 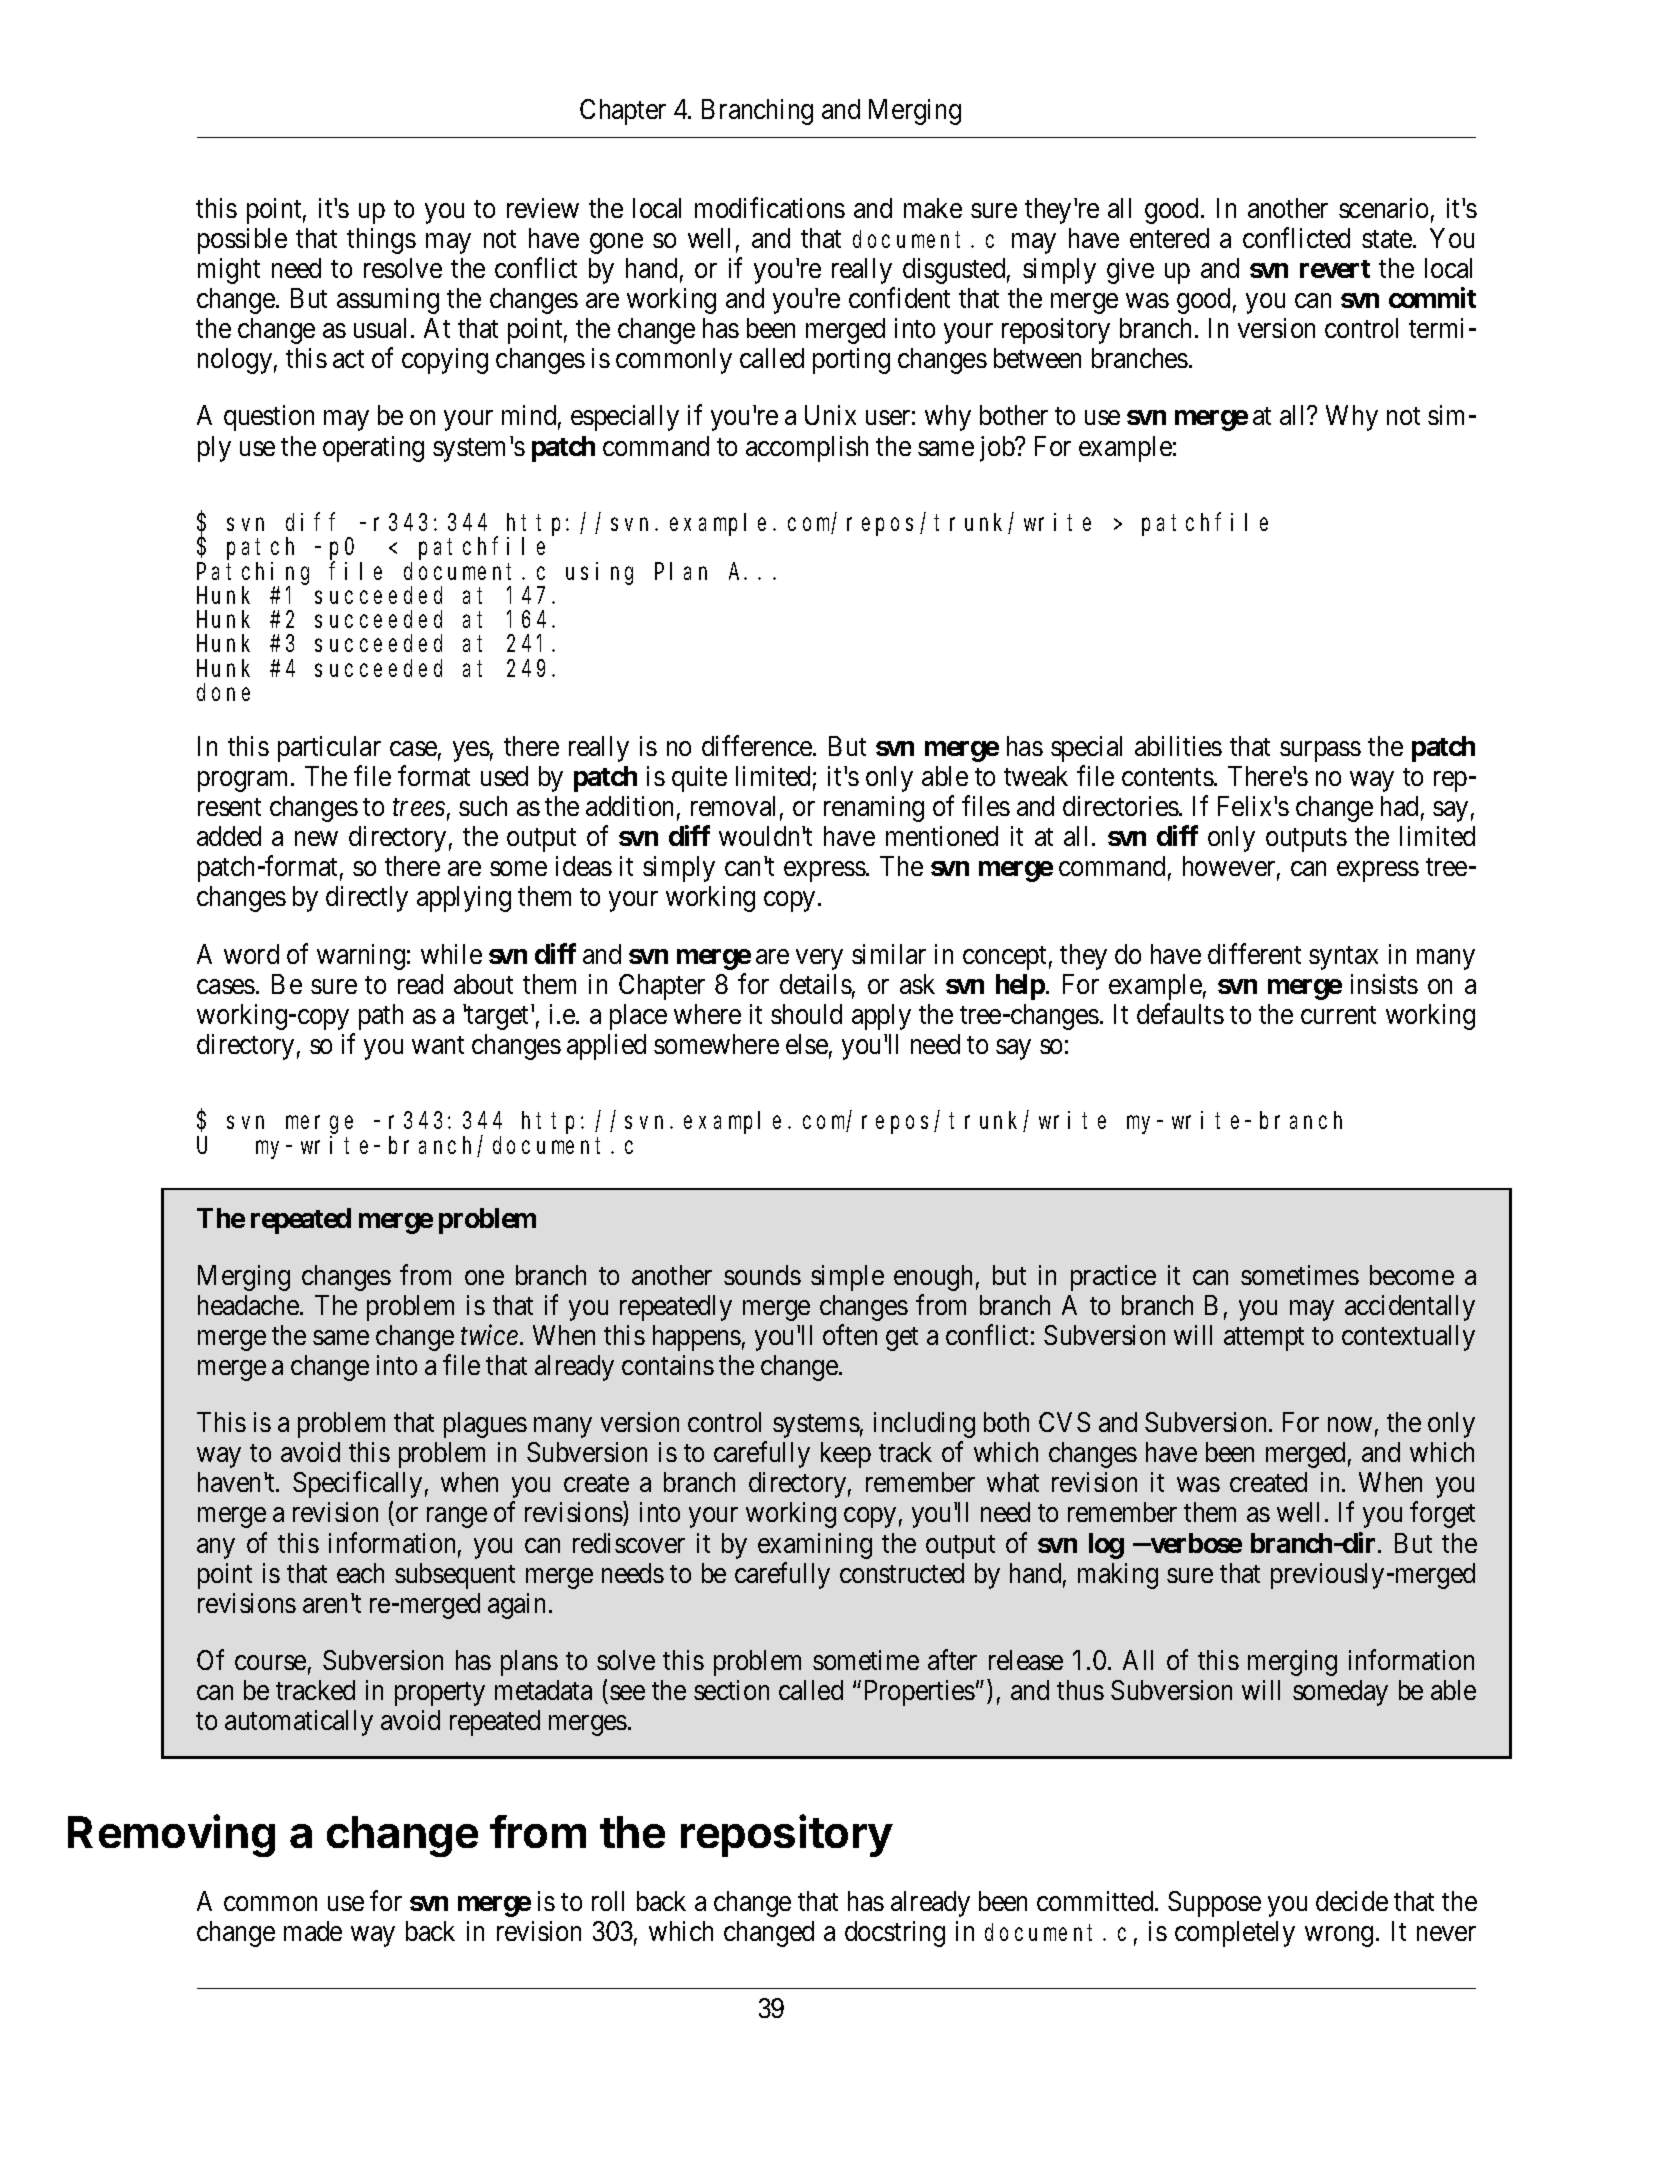 What do you see at coordinates (806, 1014) in the image?
I see `should` at bounding box center [806, 1014].
